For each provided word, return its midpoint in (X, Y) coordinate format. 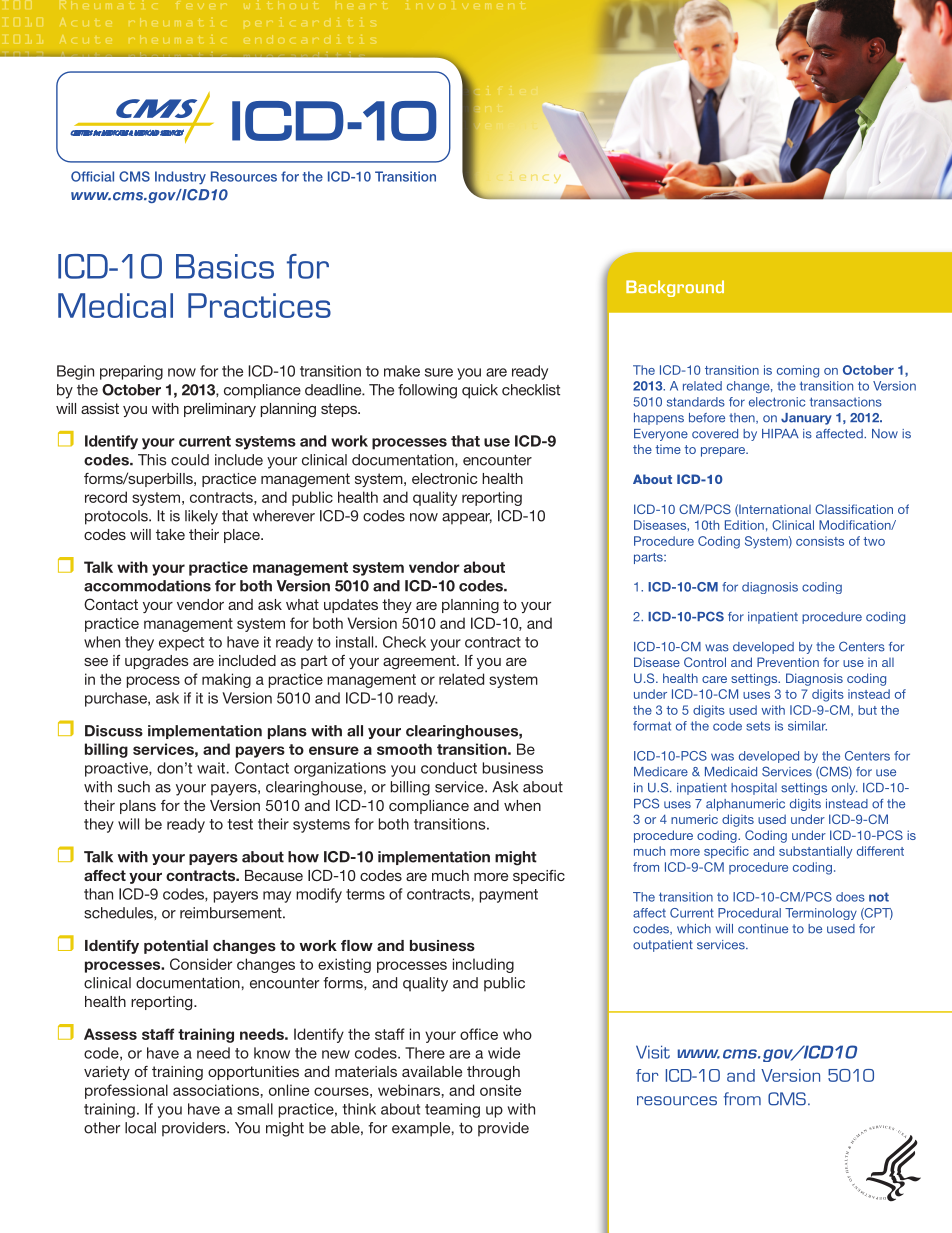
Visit (653, 1052)
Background (675, 288)
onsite (500, 1090)
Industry (180, 178)
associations (216, 1090)
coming (798, 371)
